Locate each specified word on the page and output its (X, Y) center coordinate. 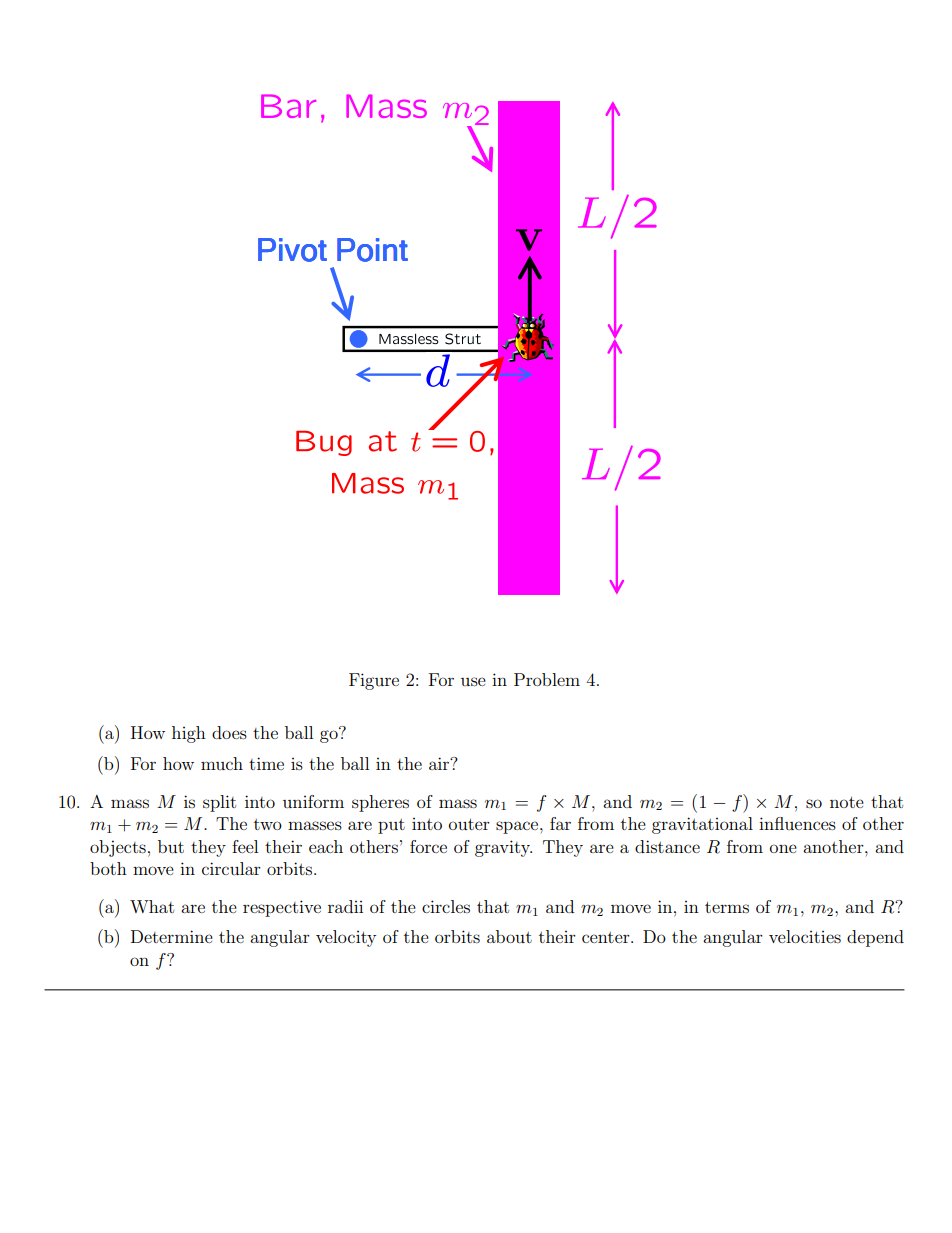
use (473, 681)
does (229, 732)
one (783, 848)
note (847, 802)
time (266, 763)
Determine (172, 936)
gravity (503, 848)
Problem (547, 679)
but (171, 846)
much (222, 763)
